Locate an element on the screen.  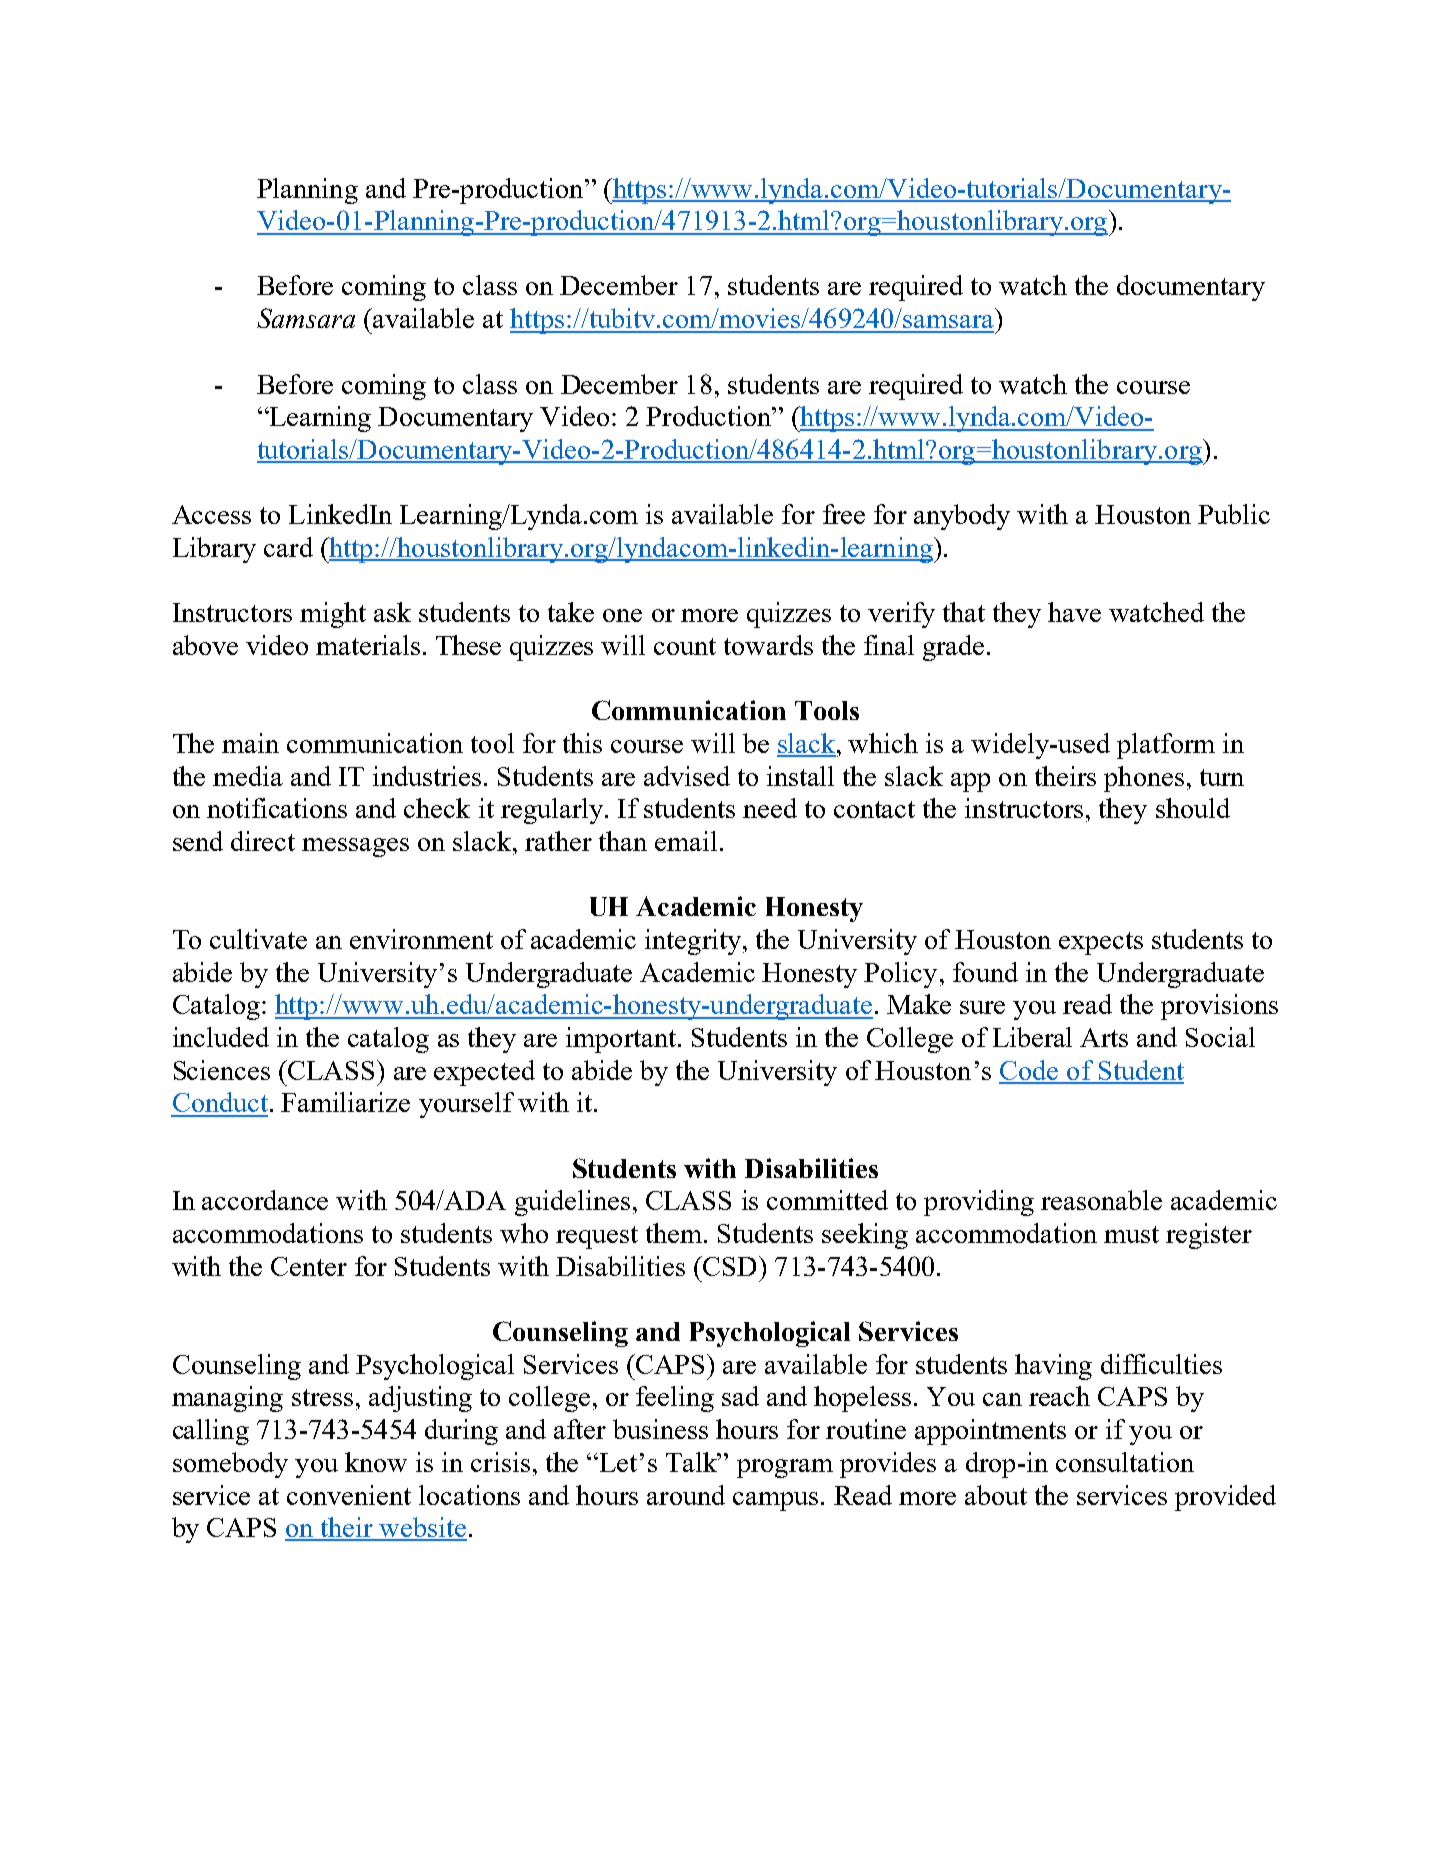
around is located at coordinates (686, 1495).
